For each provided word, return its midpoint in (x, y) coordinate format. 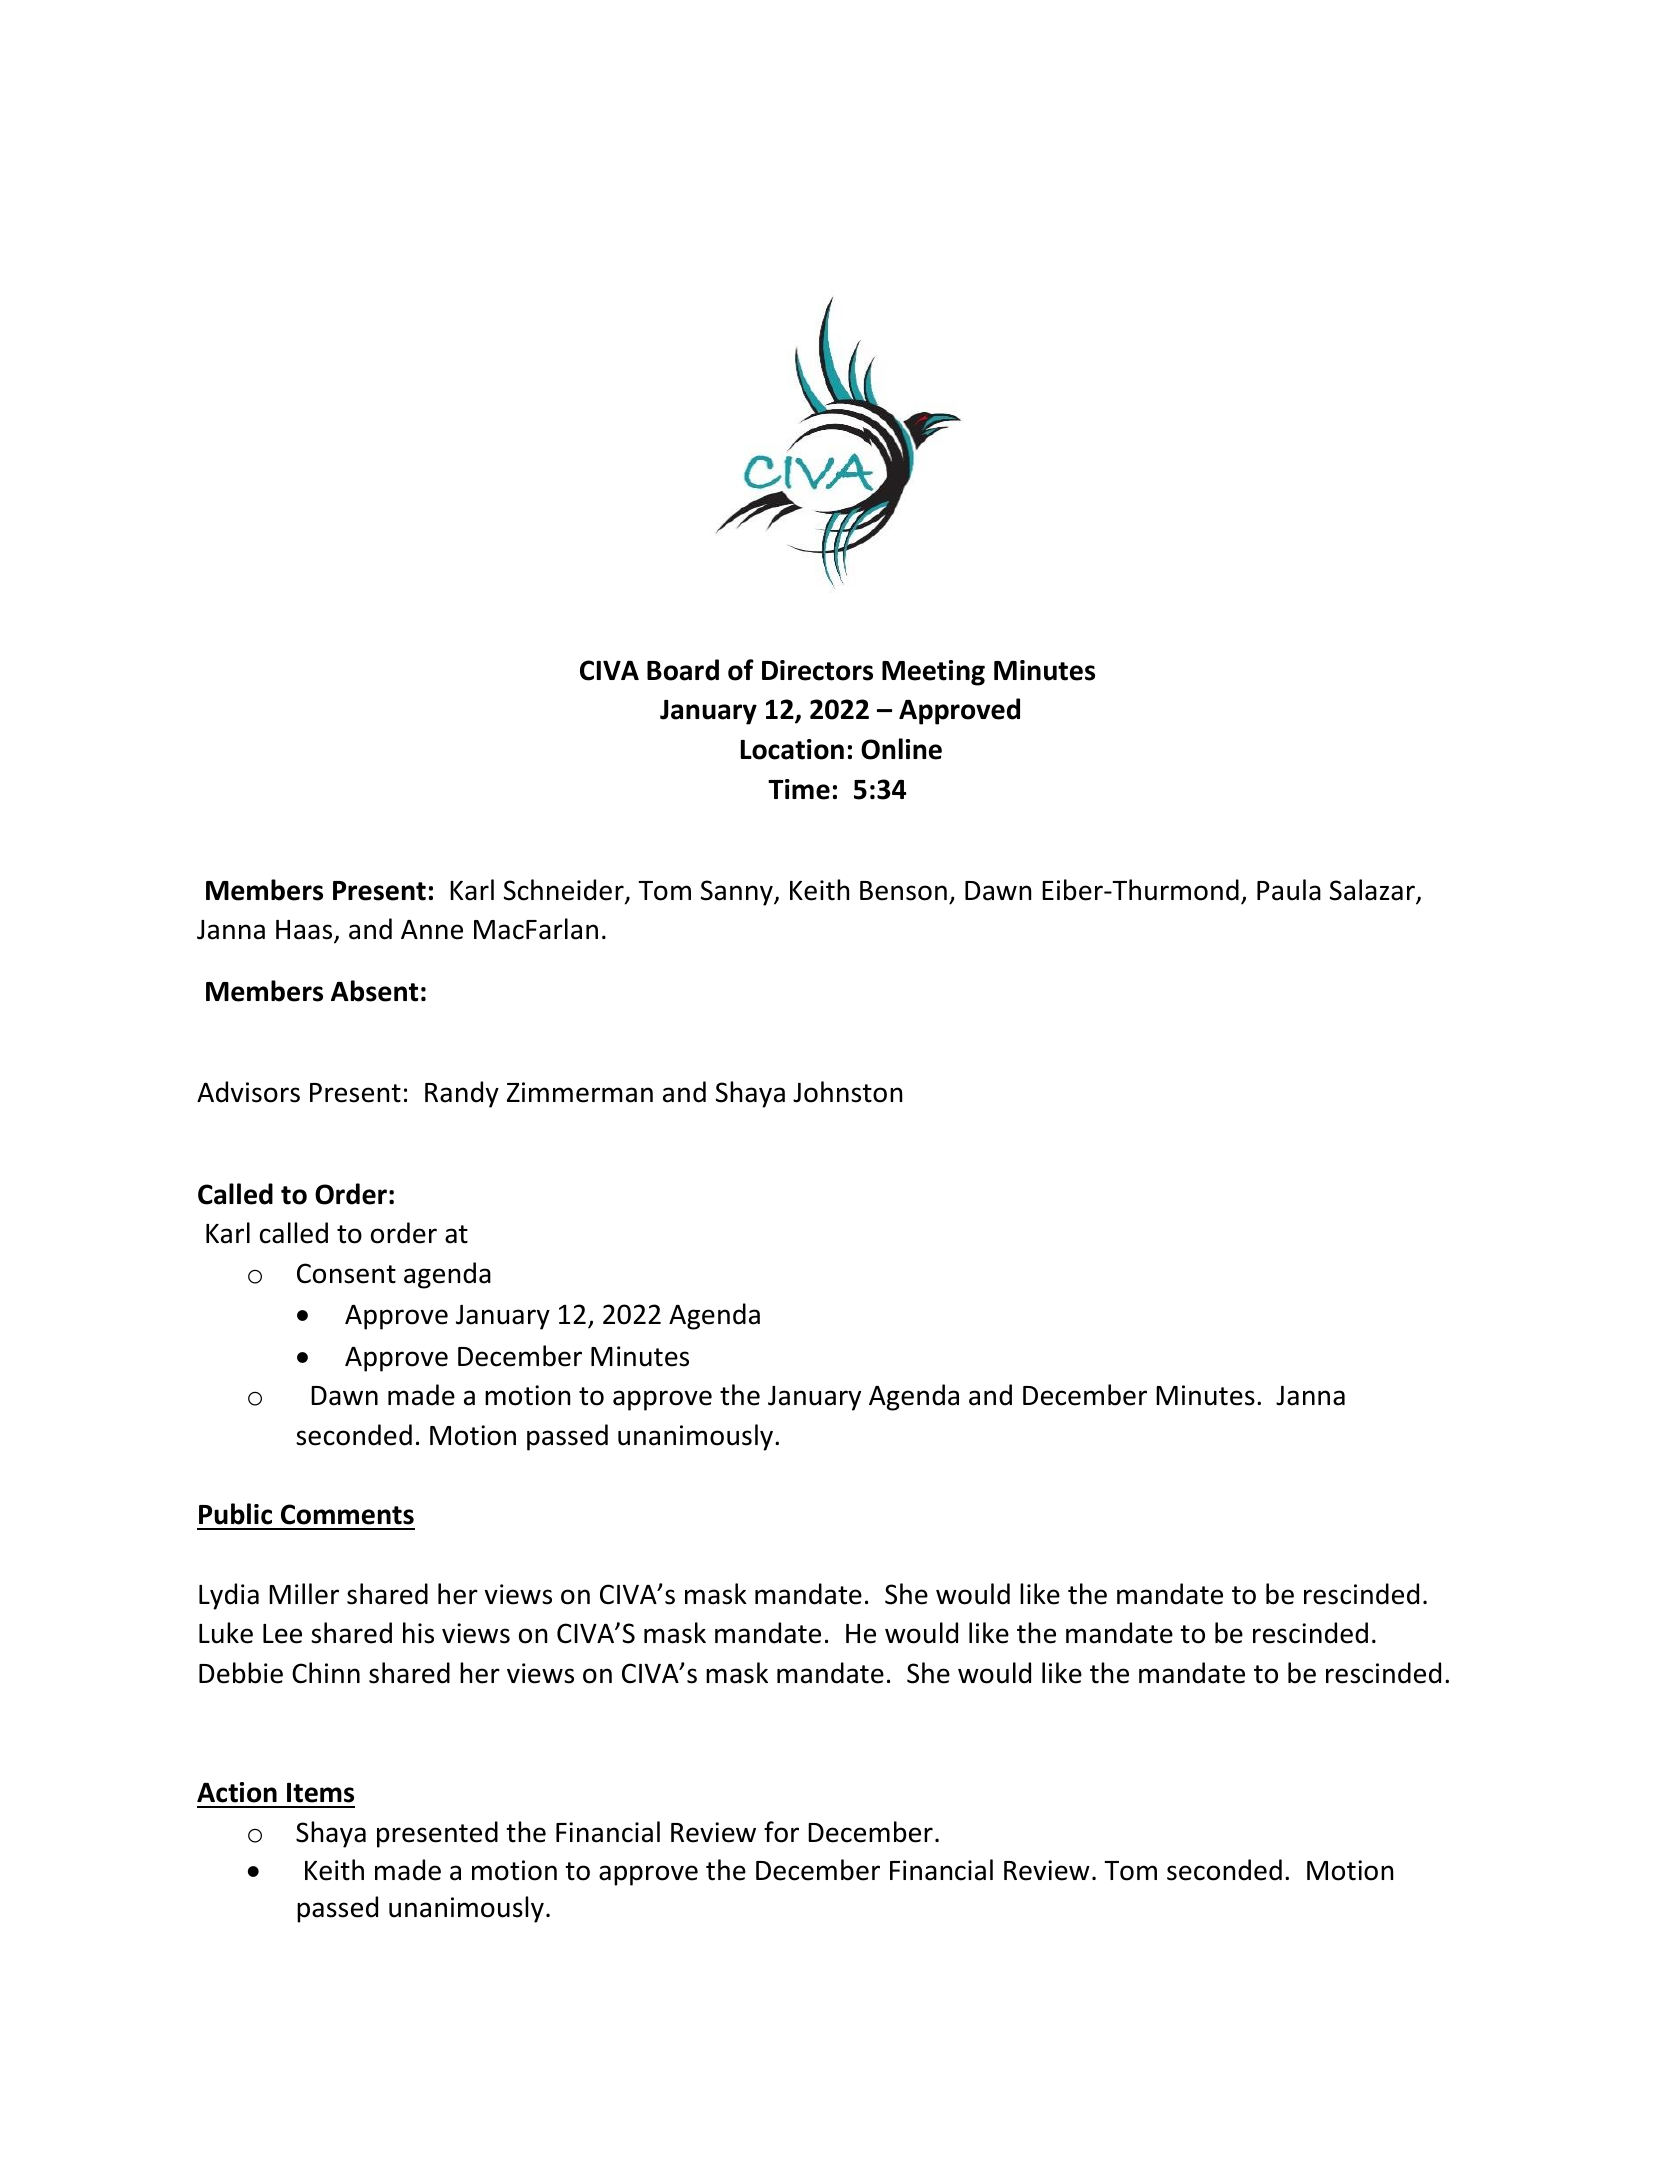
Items (320, 1793)
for (781, 1832)
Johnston (847, 1092)
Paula (1289, 890)
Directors (817, 670)
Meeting (933, 673)
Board (683, 670)
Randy (462, 1094)
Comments (347, 1514)
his (418, 1633)
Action (237, 1792)
